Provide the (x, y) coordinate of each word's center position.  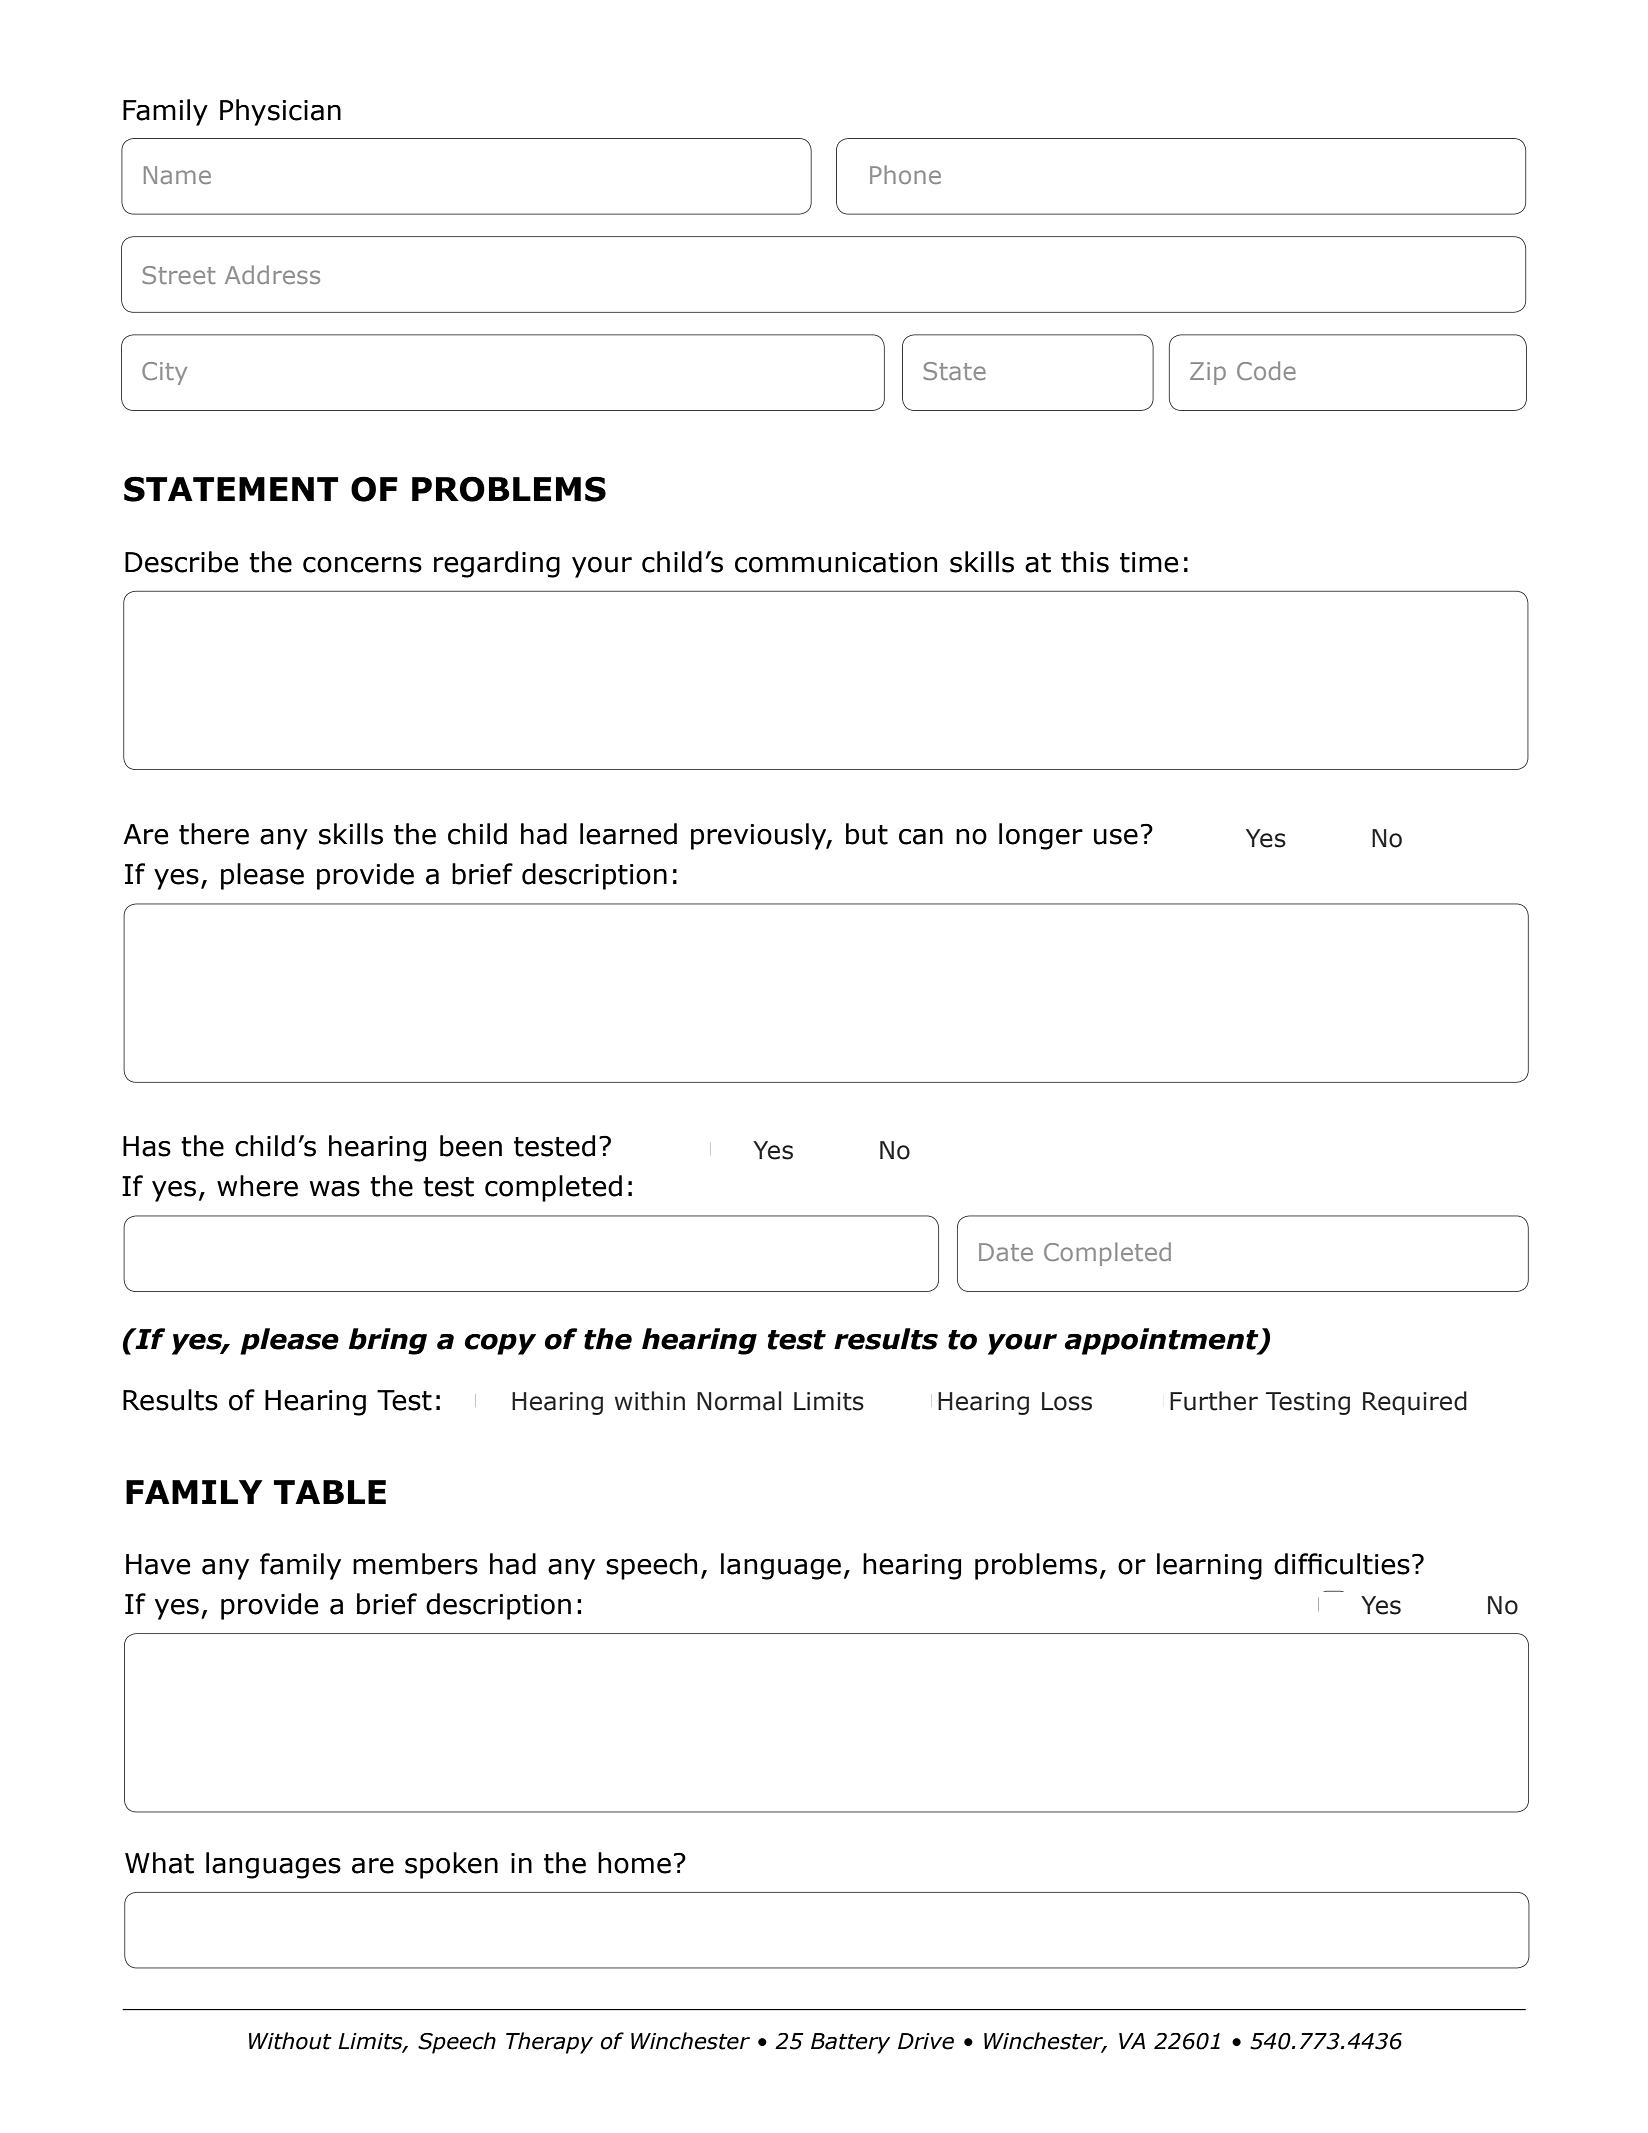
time (1149, 562)
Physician (280, 112)
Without (290, 2041)
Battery (850, 2043)
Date (1006, 1252)
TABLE (330, 1492)
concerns (362, 565)
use (1116, 837)
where (257, 1186)
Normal (739, 1401)
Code (1266, 370)
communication (836, 562)
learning (1209, 1566)
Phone (905, 174)
